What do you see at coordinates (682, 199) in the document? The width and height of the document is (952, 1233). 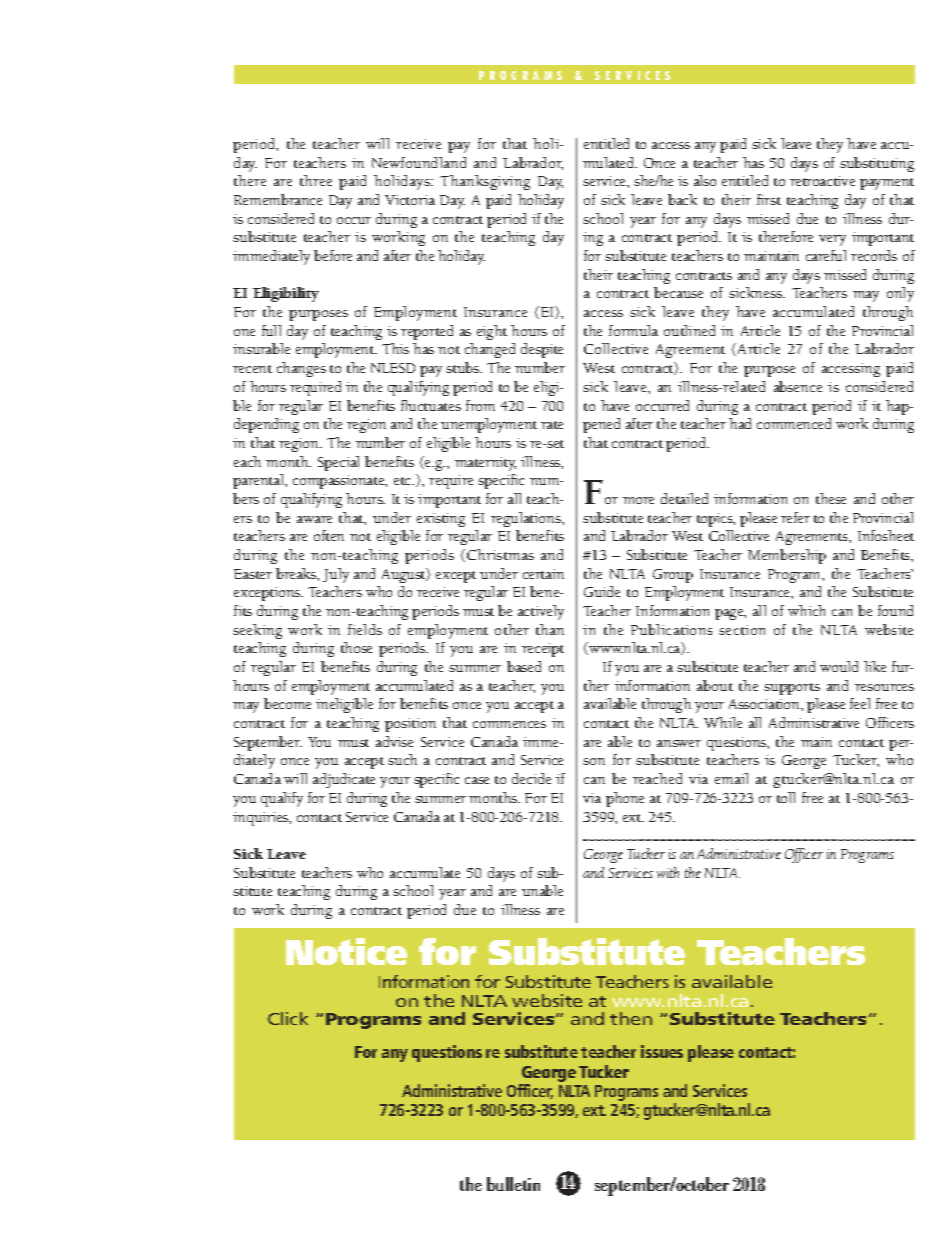 I see `back` at bounding box center [682, 199].
